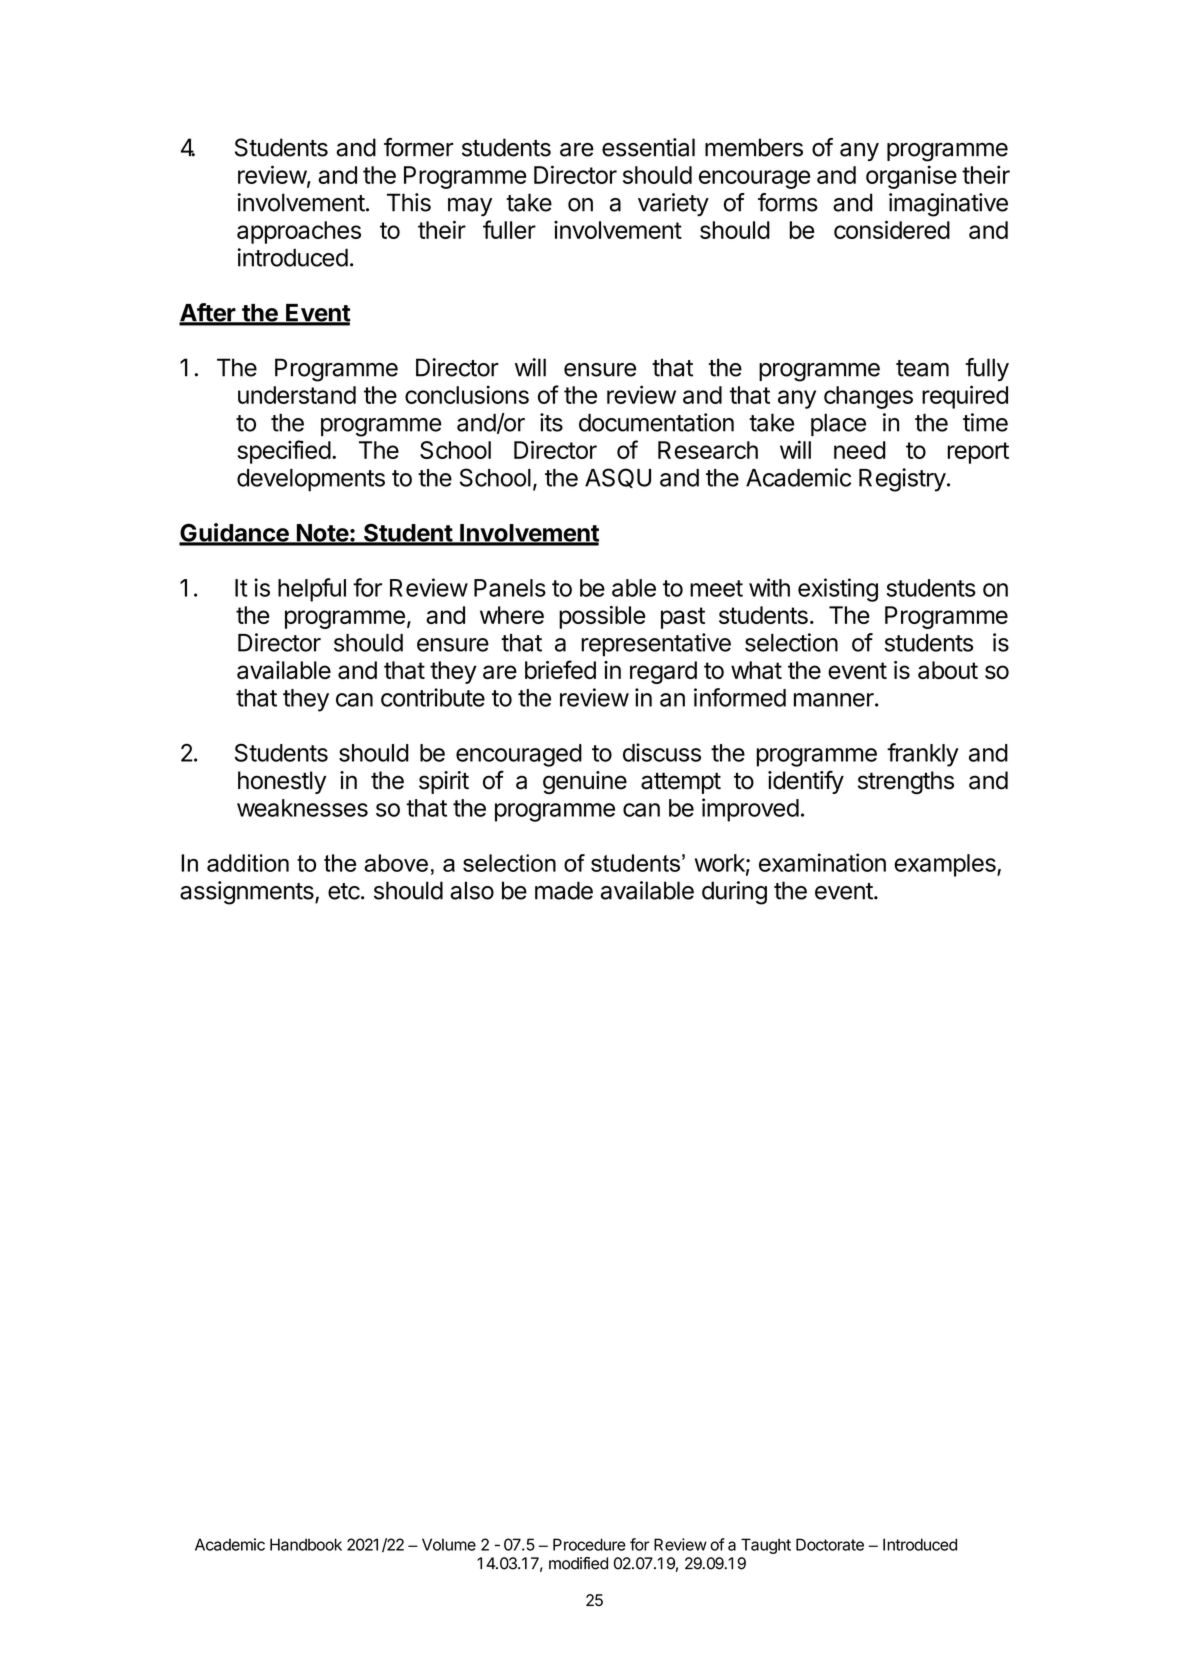 Image resolution: width=1188 pixels, height=1680 pixels. What do you see at coordinates (946, 865) in the screenshot?
I see `examples` at bounding box center [946, 865].
